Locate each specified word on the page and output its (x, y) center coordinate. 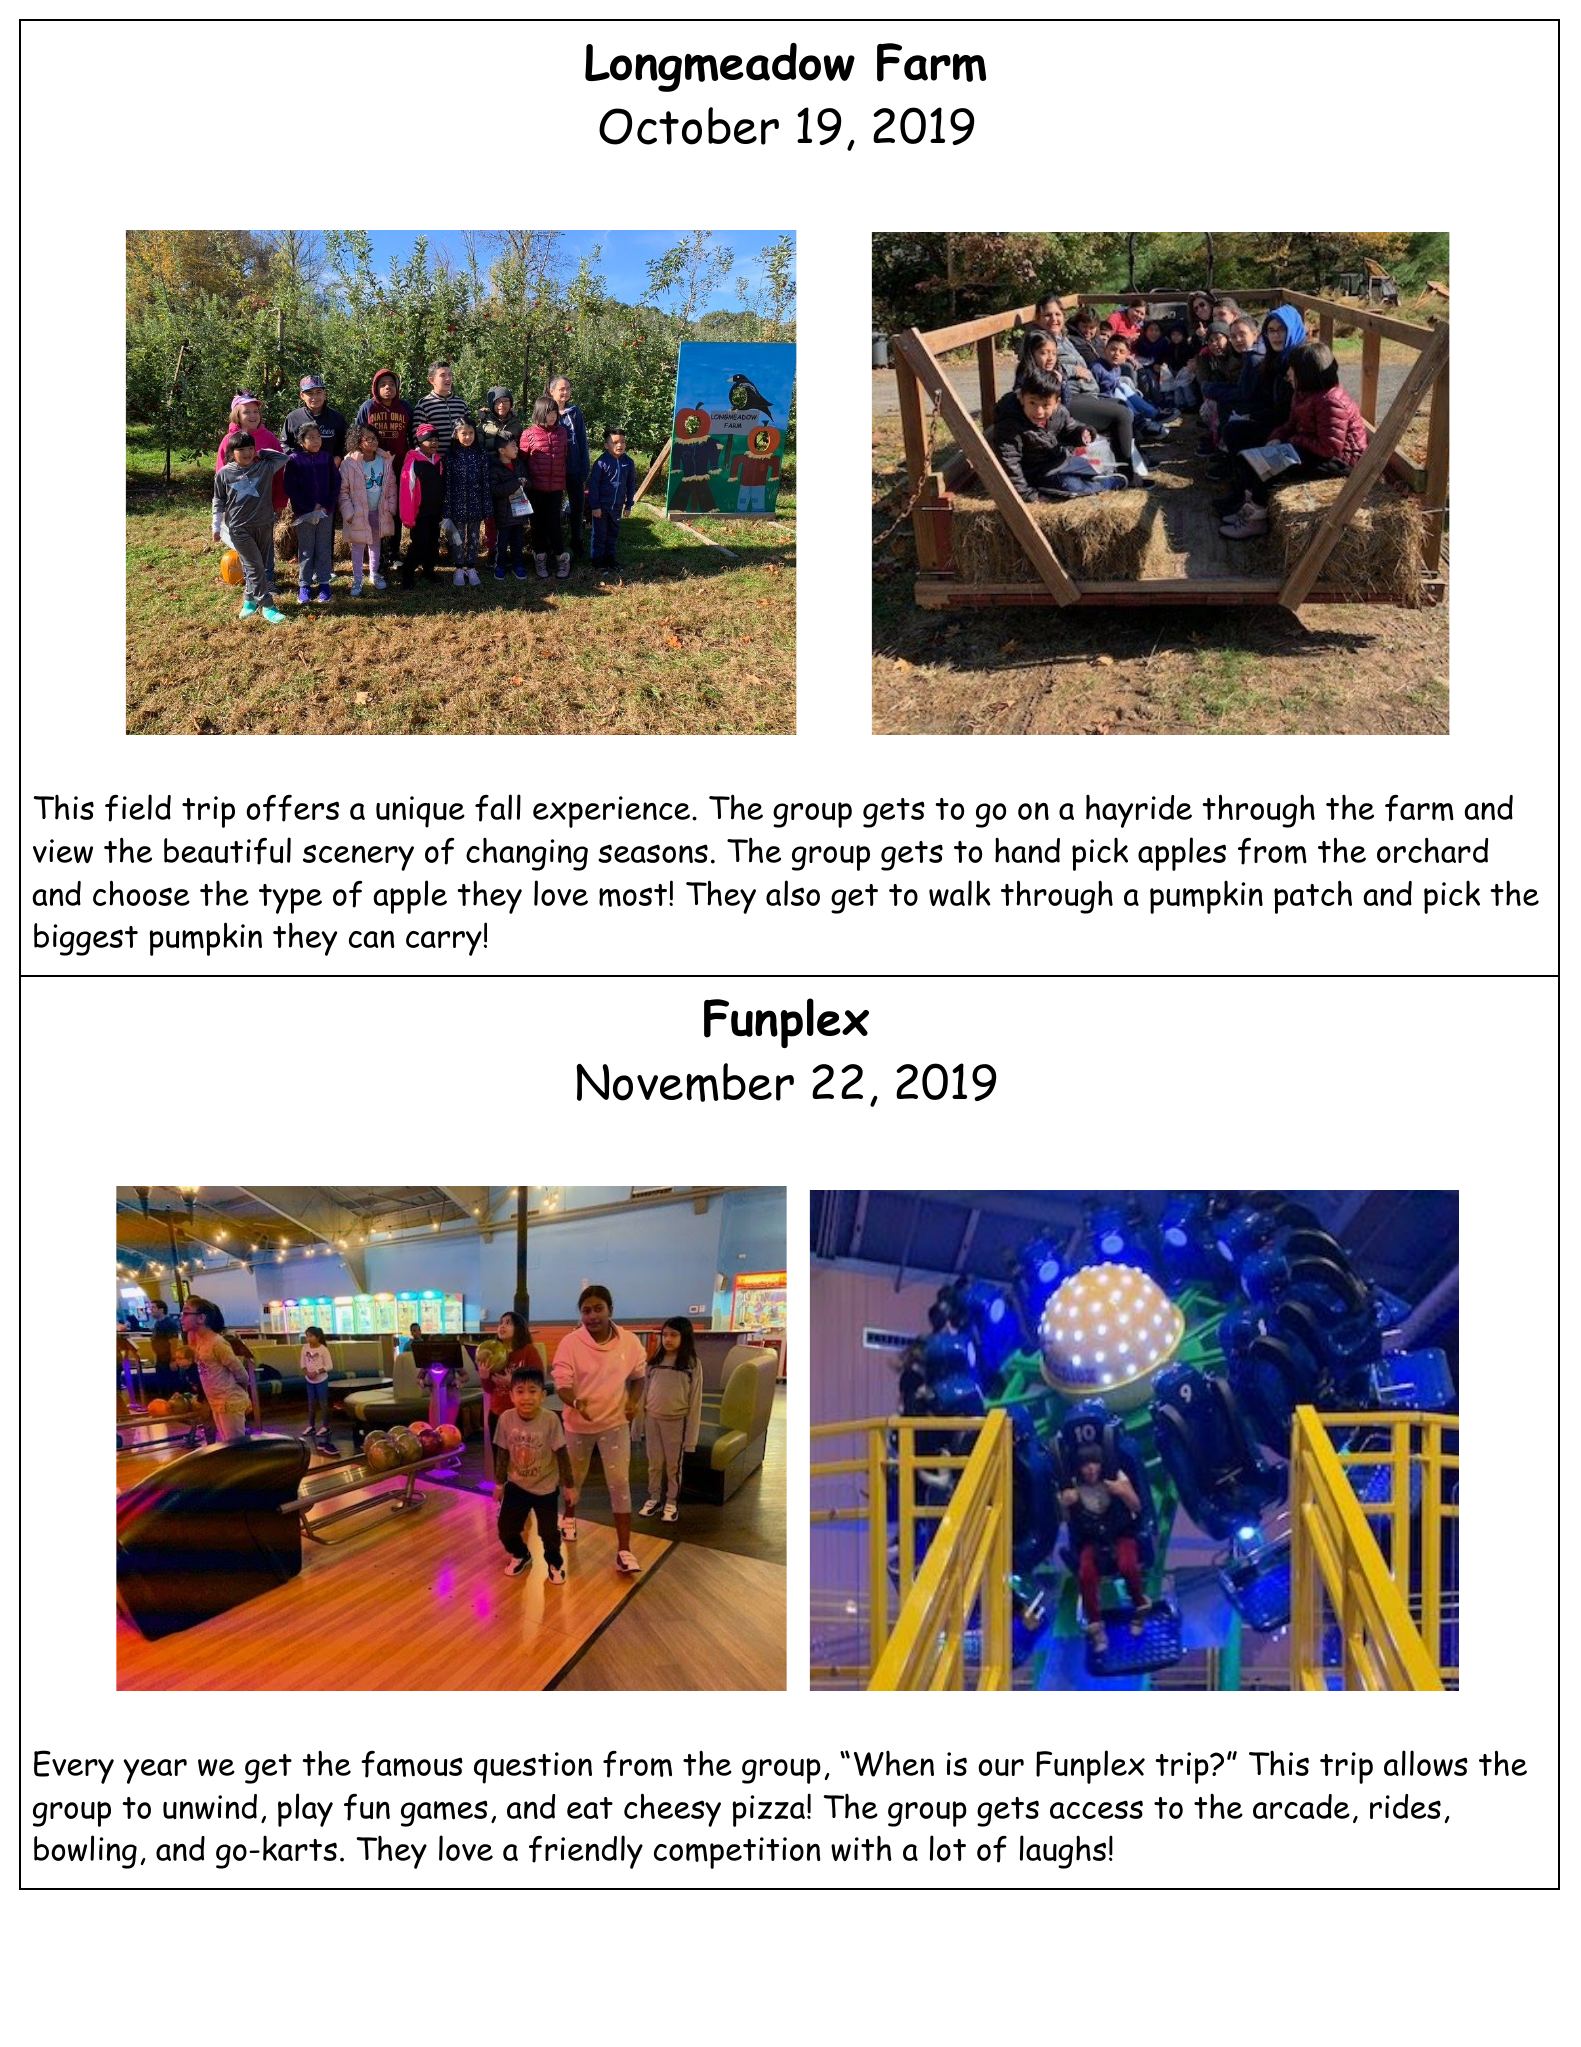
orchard (1432, 850)
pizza (769, 1811)
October (689, 126)
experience (611, 812)
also (793, 893)
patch (1313, 897)
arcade (1301, 1806)
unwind (210, 1806)
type (290, 899)
